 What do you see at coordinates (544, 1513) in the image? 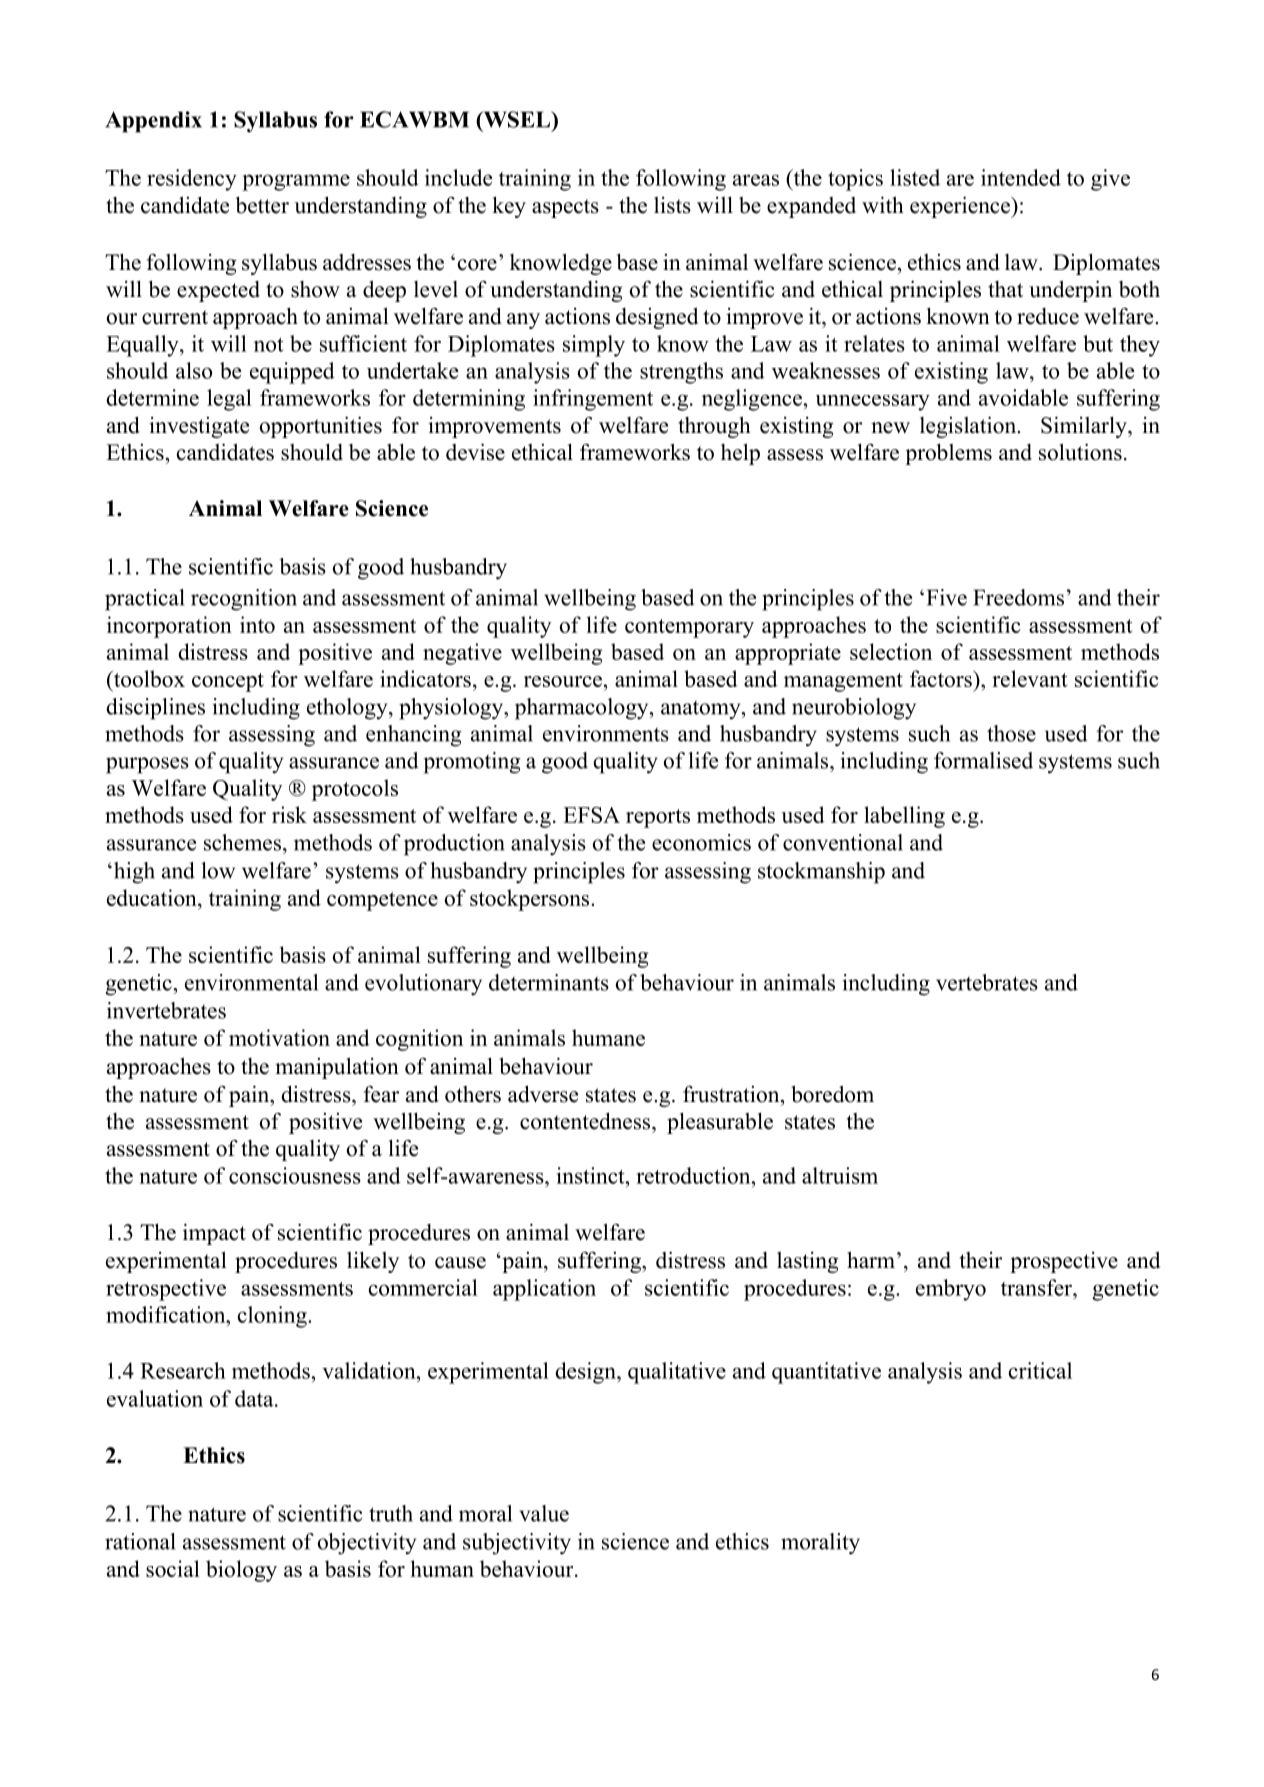
I see `value` at bounding box center [544, 1513].
